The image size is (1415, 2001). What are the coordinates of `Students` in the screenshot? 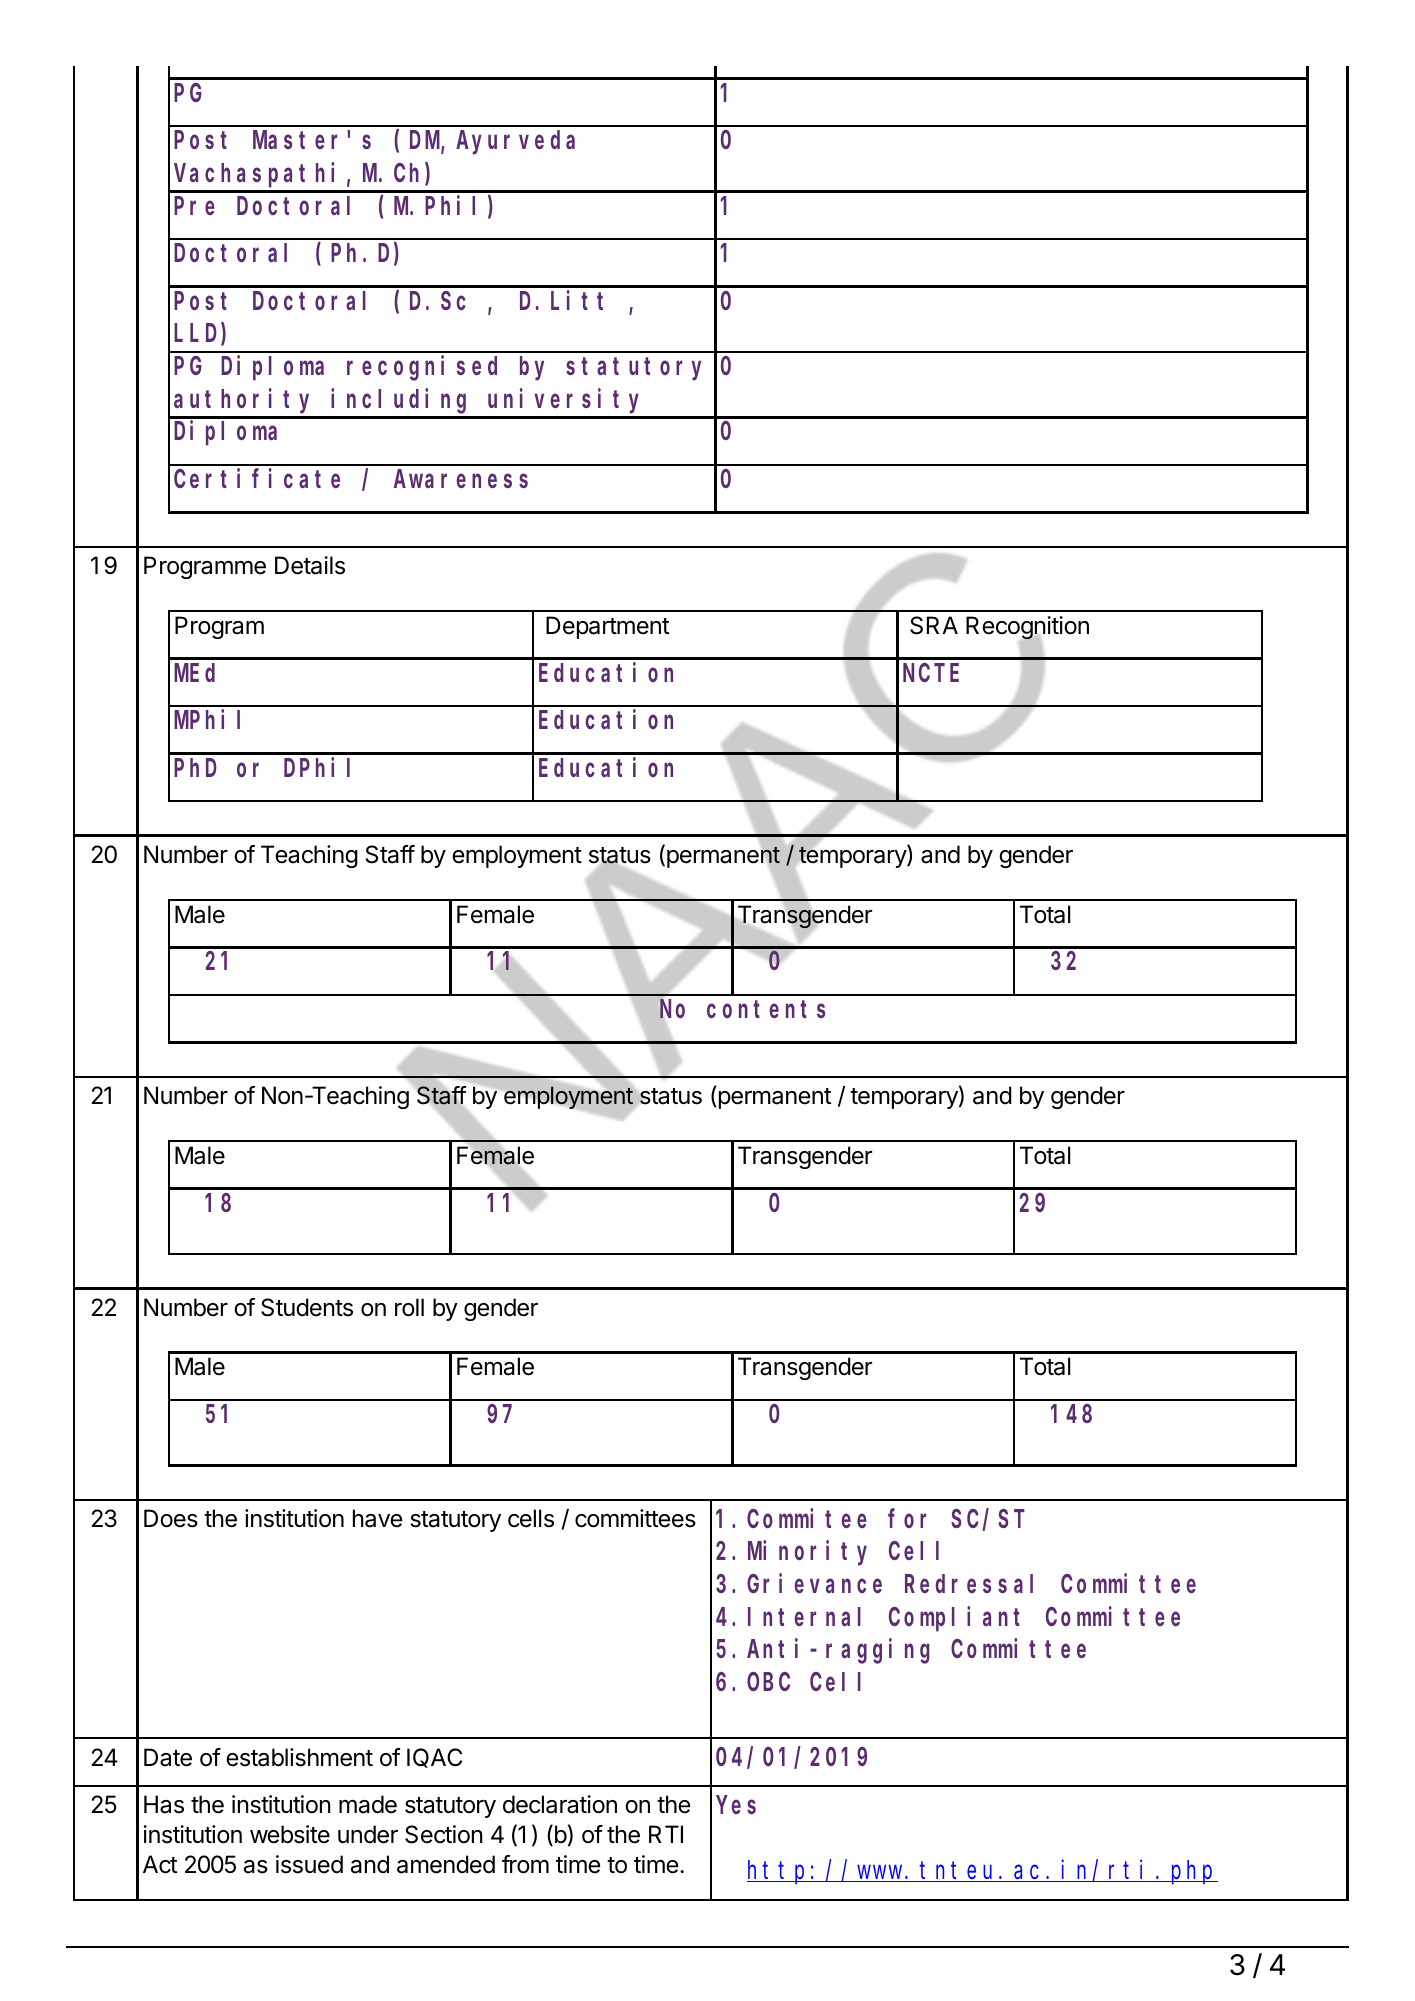 It's located at (307, 1307).
